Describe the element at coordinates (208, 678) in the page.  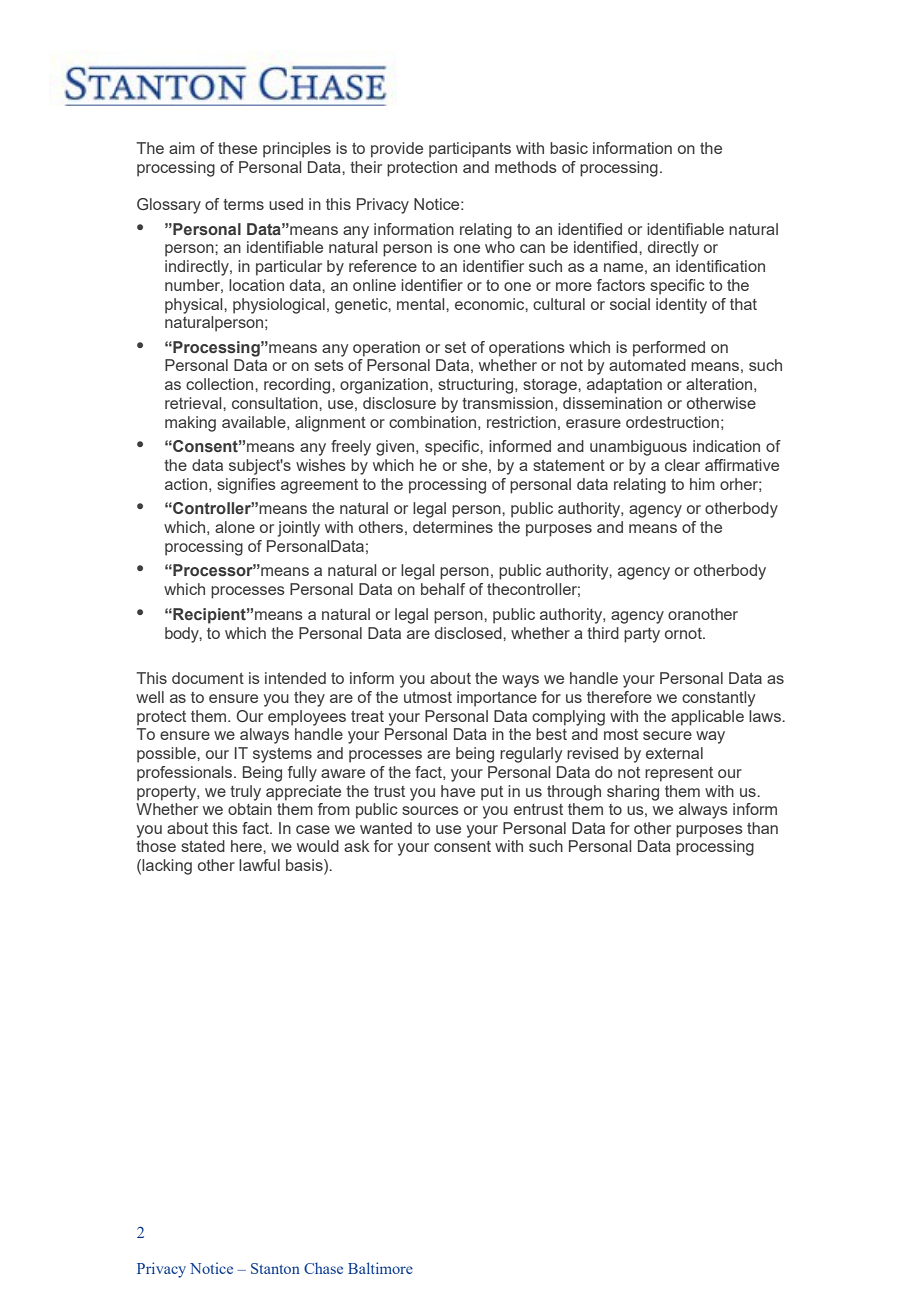
I see `document` at that location.
